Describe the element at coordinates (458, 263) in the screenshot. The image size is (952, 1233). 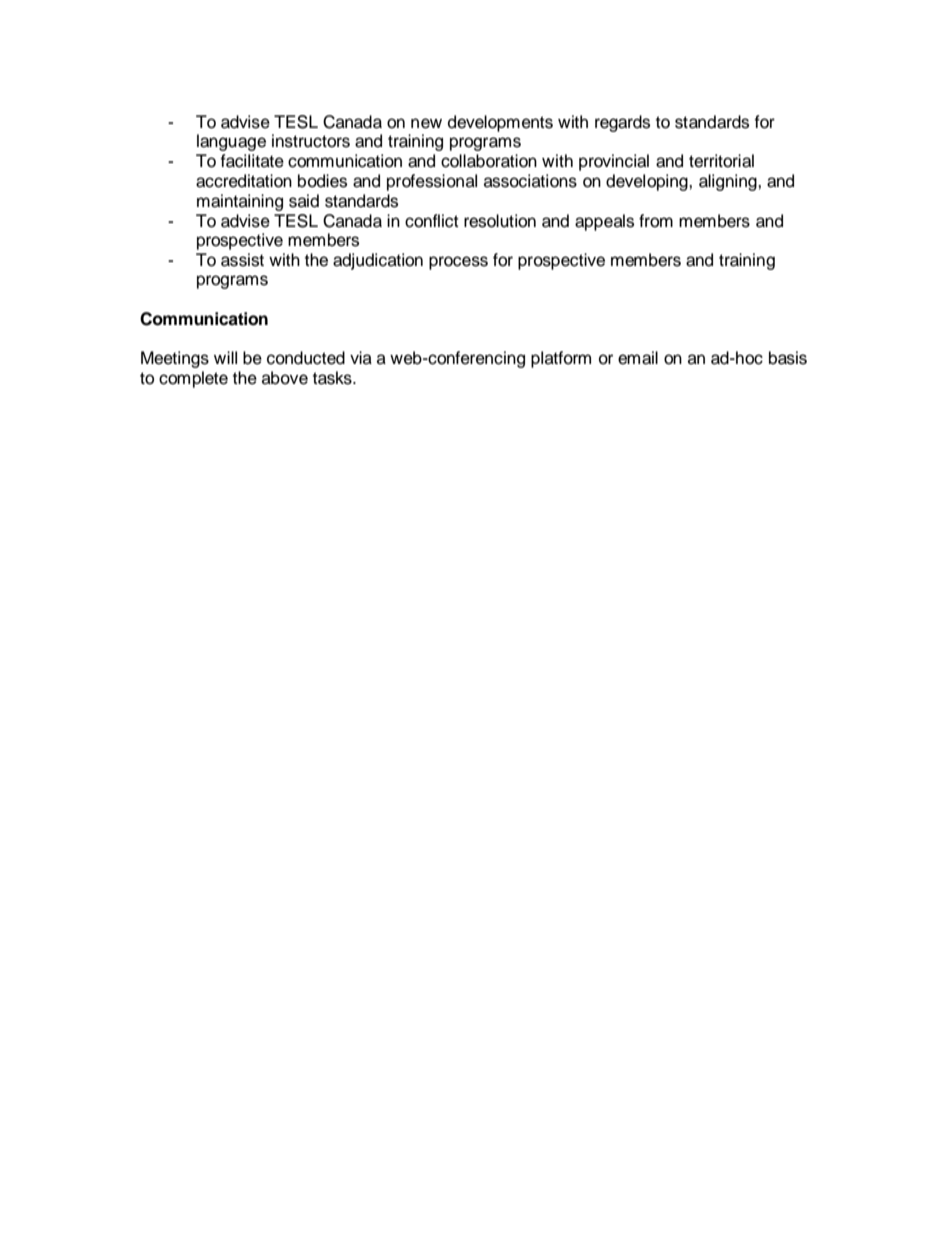
I see `process` at that location.
